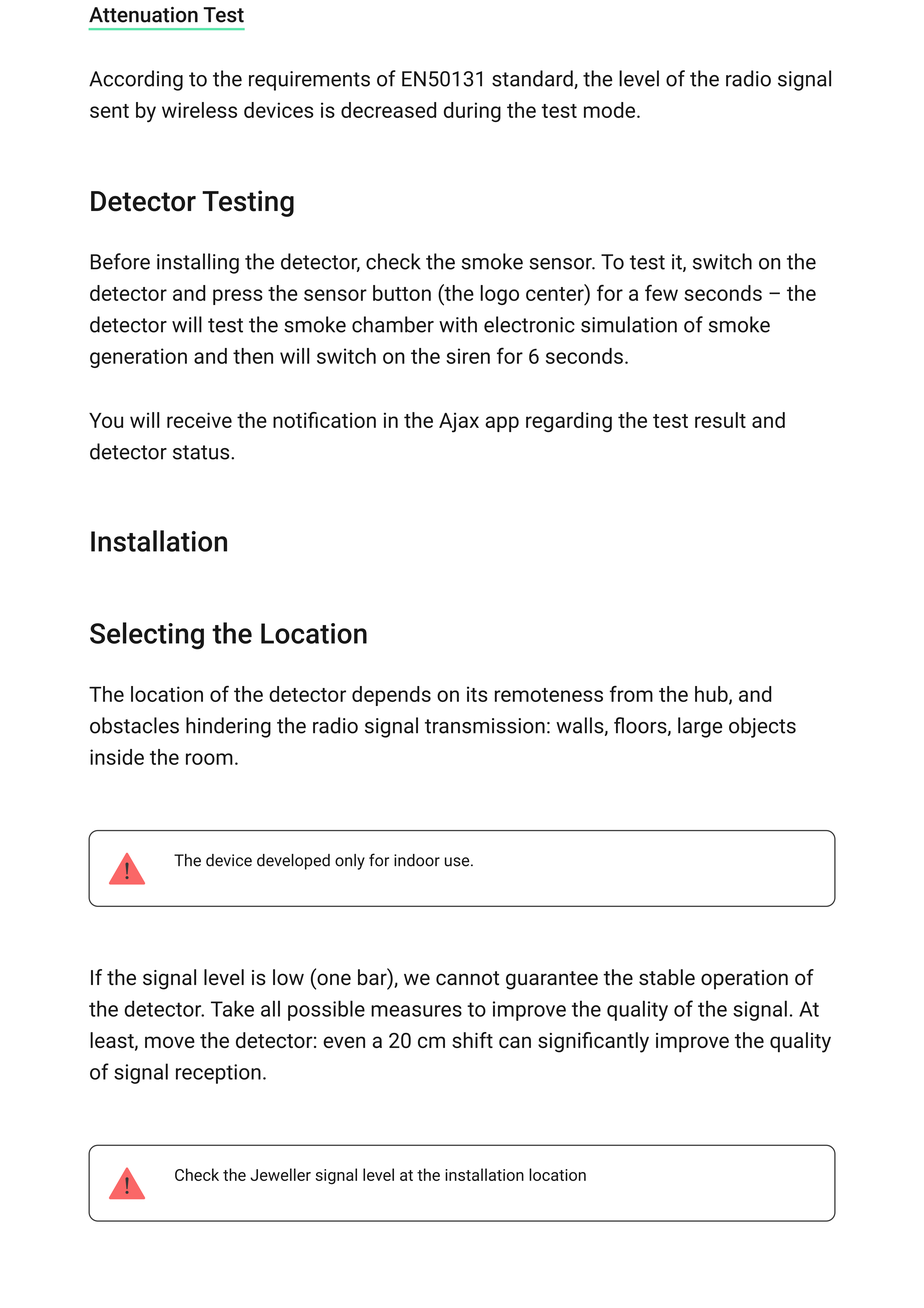 The image size is (924, 1308). I want to click on transmission, so click(485, 726).
